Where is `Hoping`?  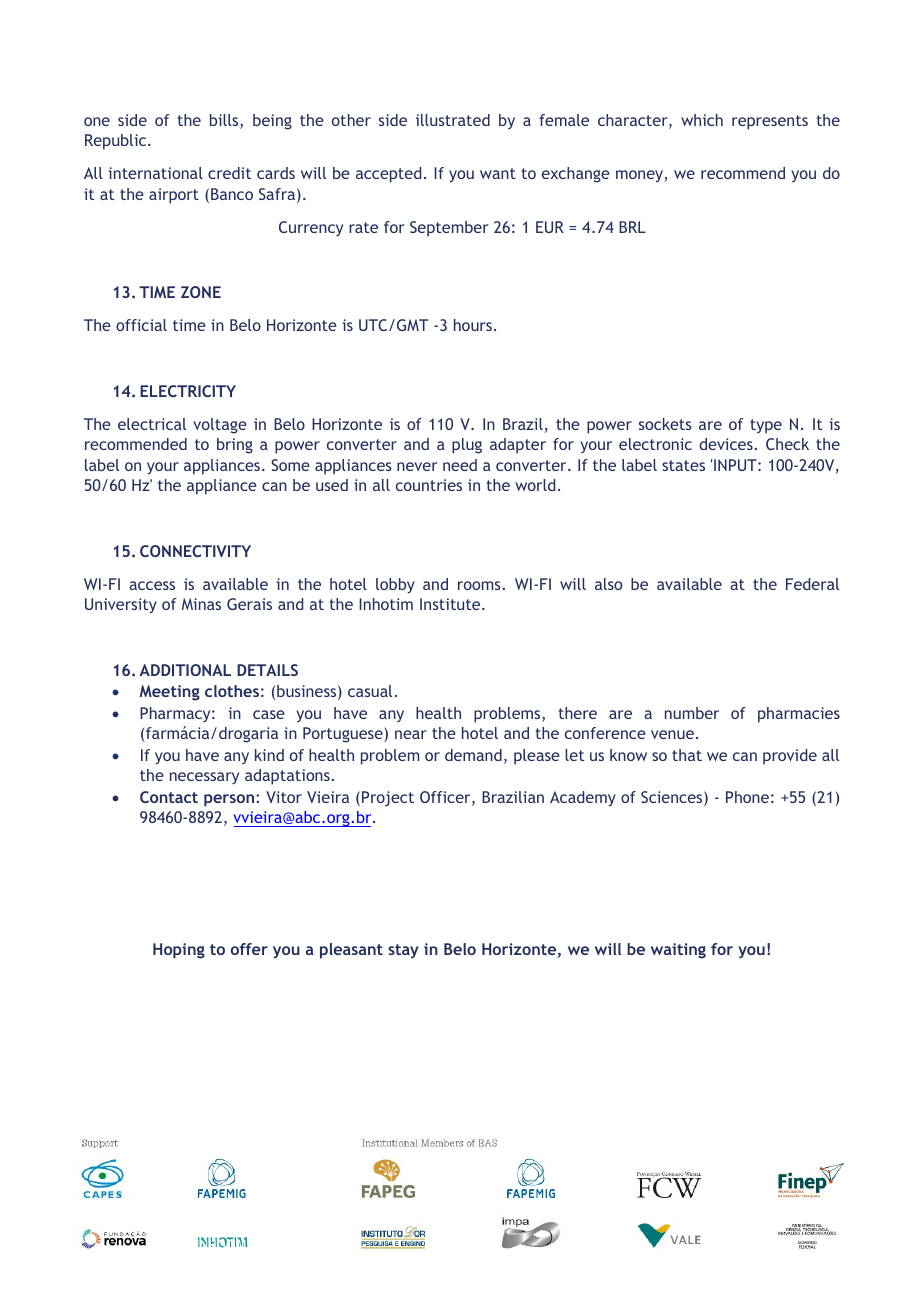
Hoping is located at coordinates (179, 951).
